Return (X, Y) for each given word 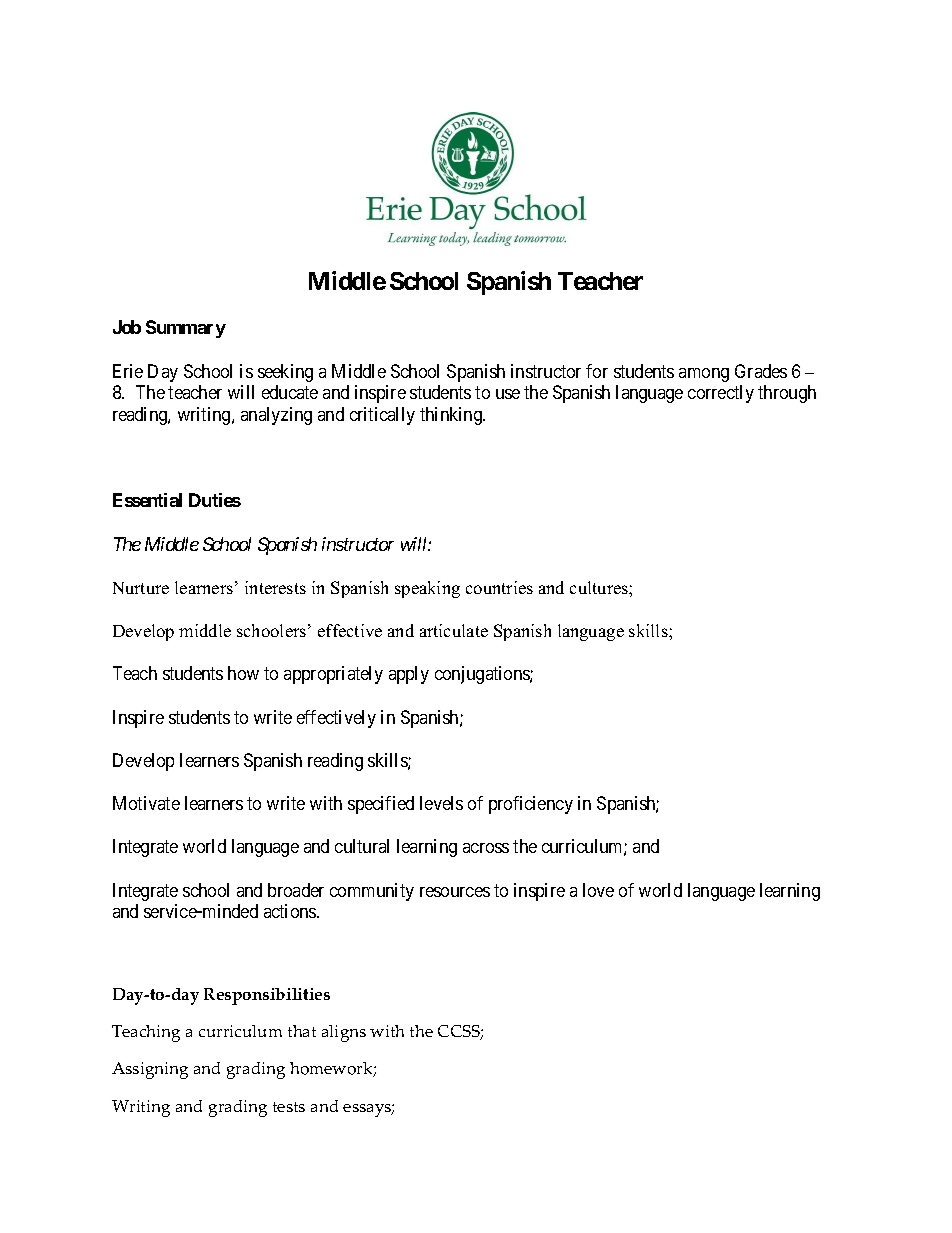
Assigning (150, 1070)
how (243, 673)
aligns (344, 1033)
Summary (186, 329)
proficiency (531, 805)
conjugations (483, 675)
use (508, 394)
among (704, 375)
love (598, 890)
